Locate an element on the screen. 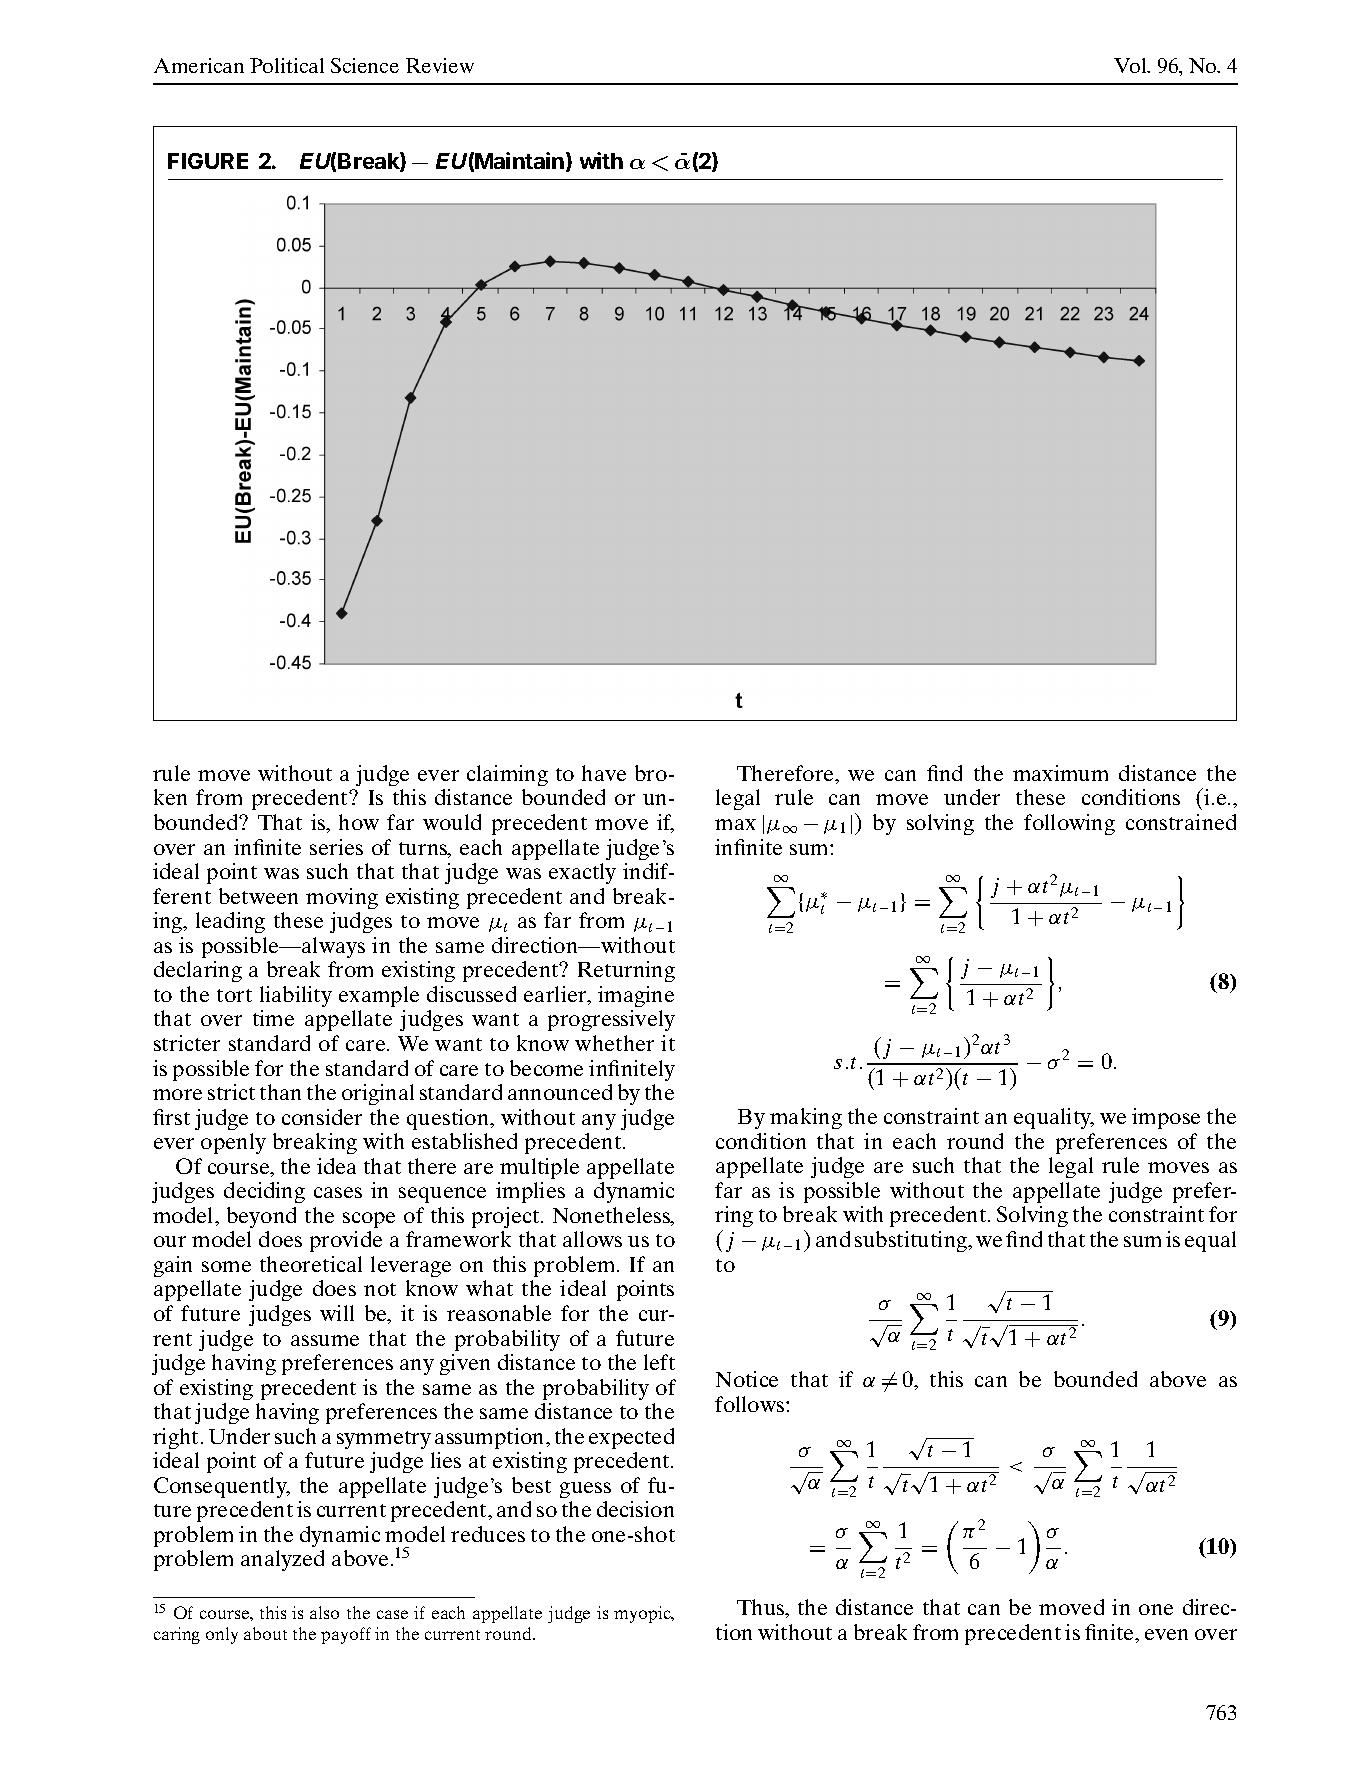 The height and width of the screenshot is (1774, 1371). following is located at coordinates (1069, 824).
